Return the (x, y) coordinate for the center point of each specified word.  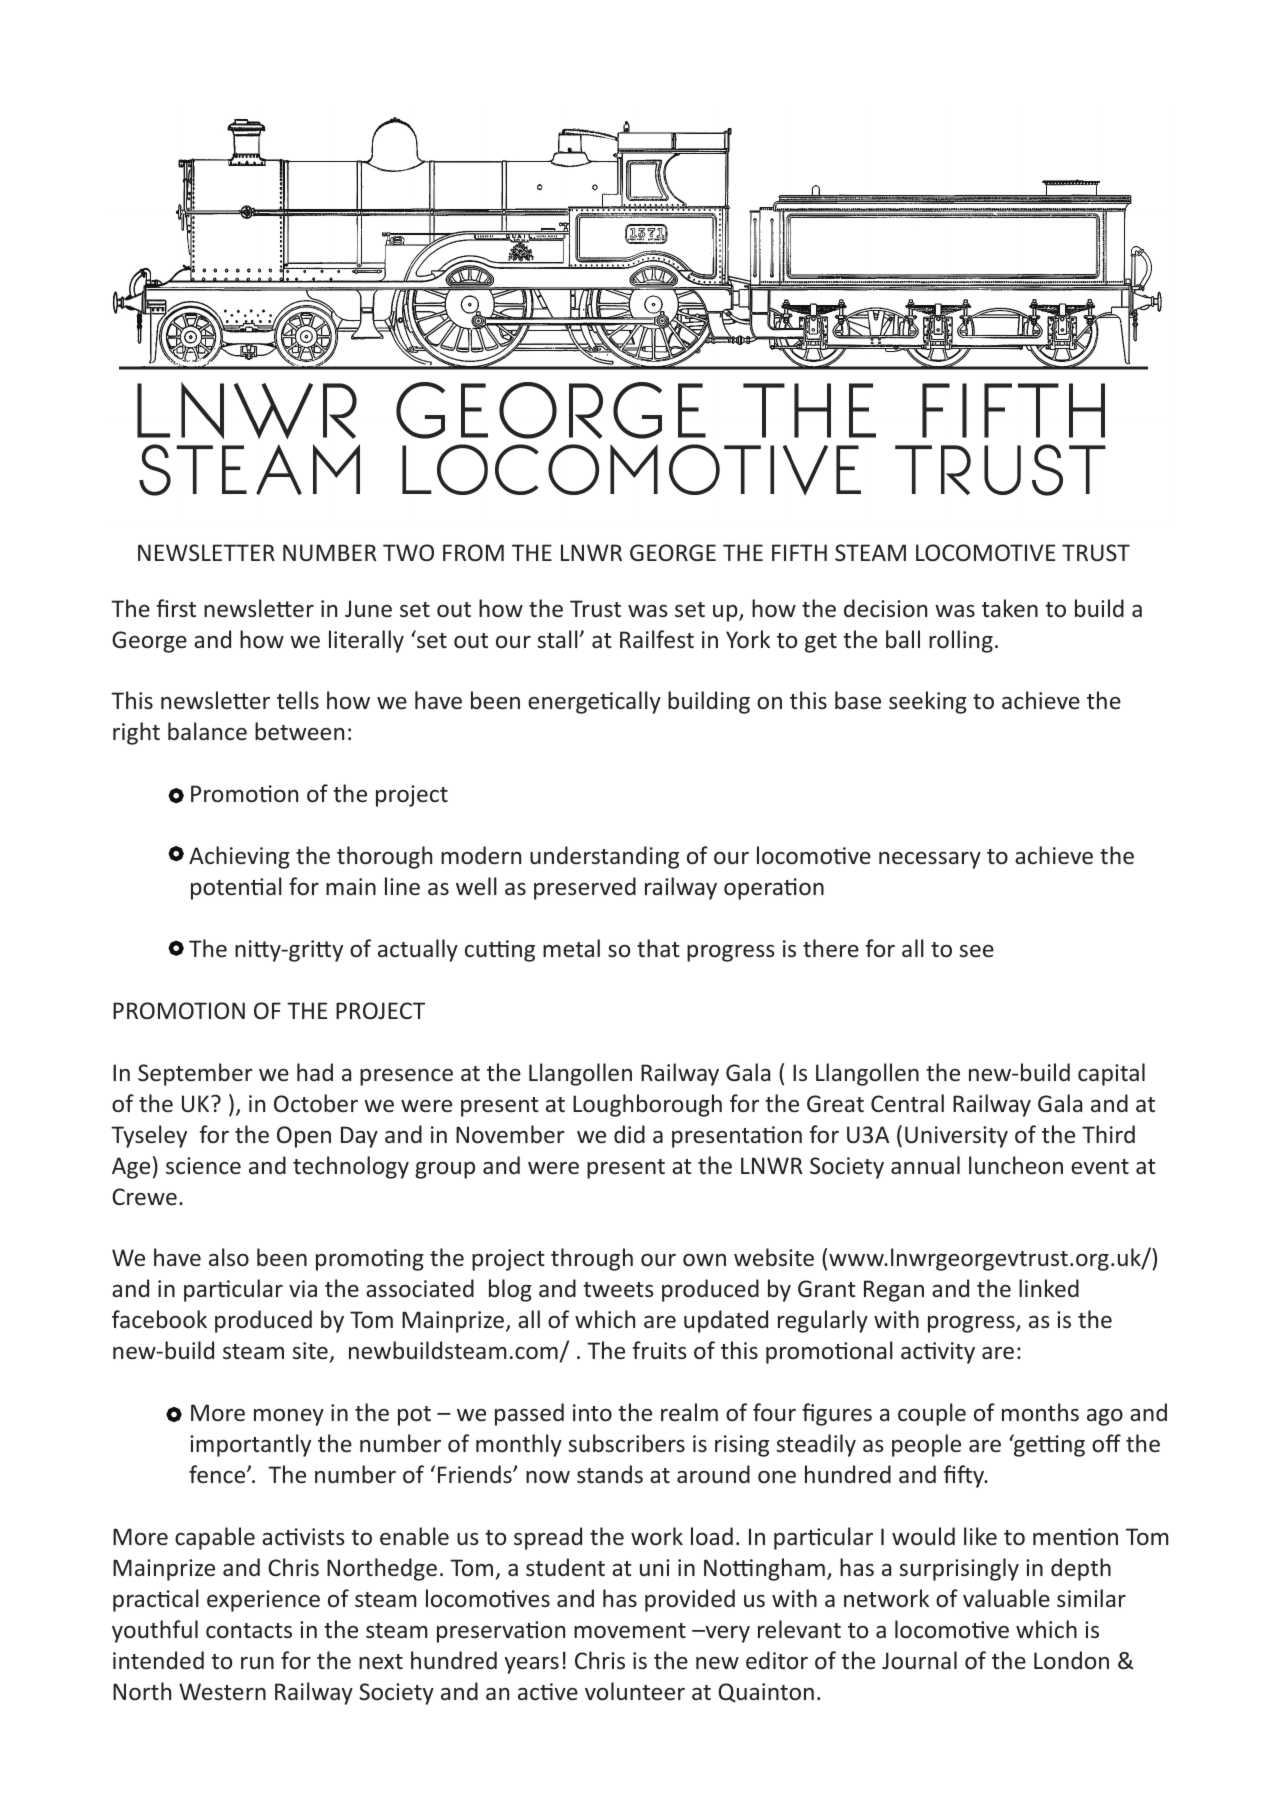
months (1040, 1412)
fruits (659, 1350)
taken (1010, 608)
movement (630, 1630)
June (368, 608)
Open (304, 1137)
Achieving (239, 857)
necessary (930, 860)
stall (559, 639)
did (629, 1134)
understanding (604, 857)
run (257, 1663)
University (956, 1137)
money (289, 1417)
